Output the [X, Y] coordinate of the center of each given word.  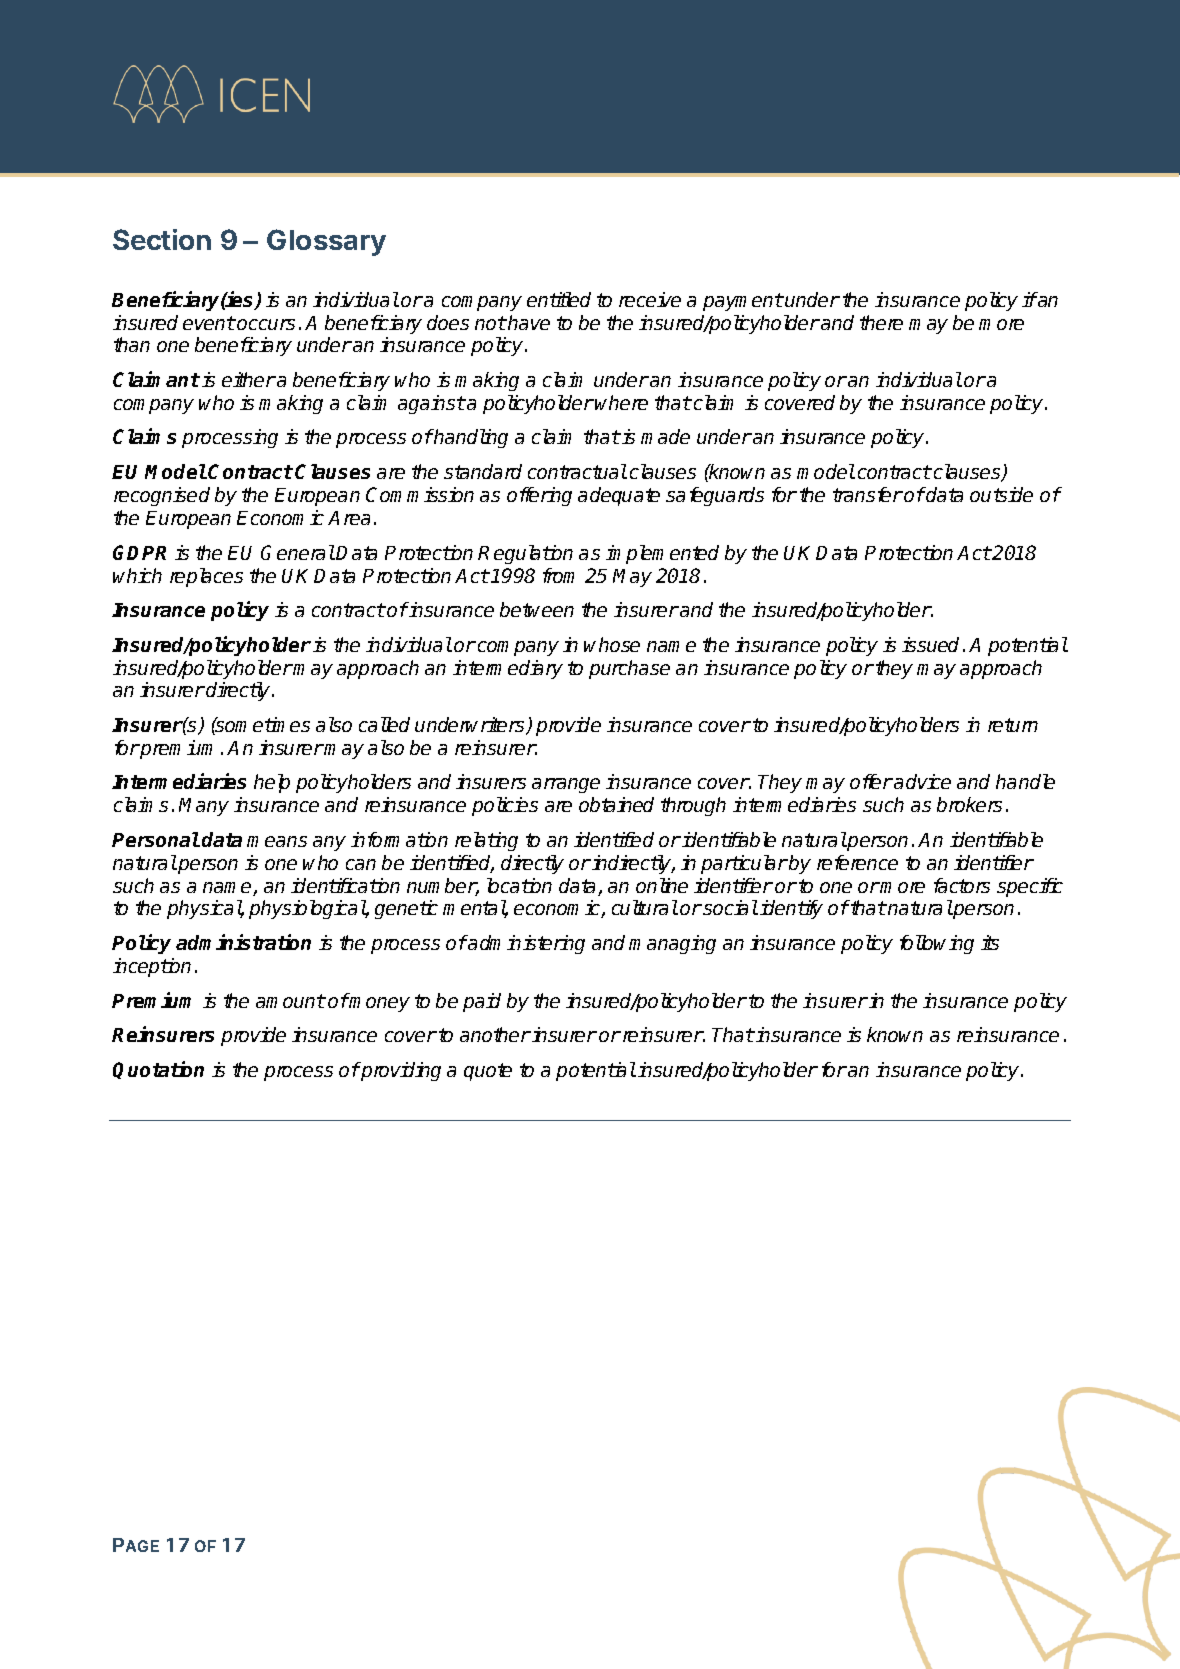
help [272, 783]
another [495, 1034]
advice [922, 781]
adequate [619, 496]
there [881, 322]
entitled [559, 299]
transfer [868, 494]
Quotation [158, 1070]
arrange [566, 785]
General [298, 552]
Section [162, 239]
